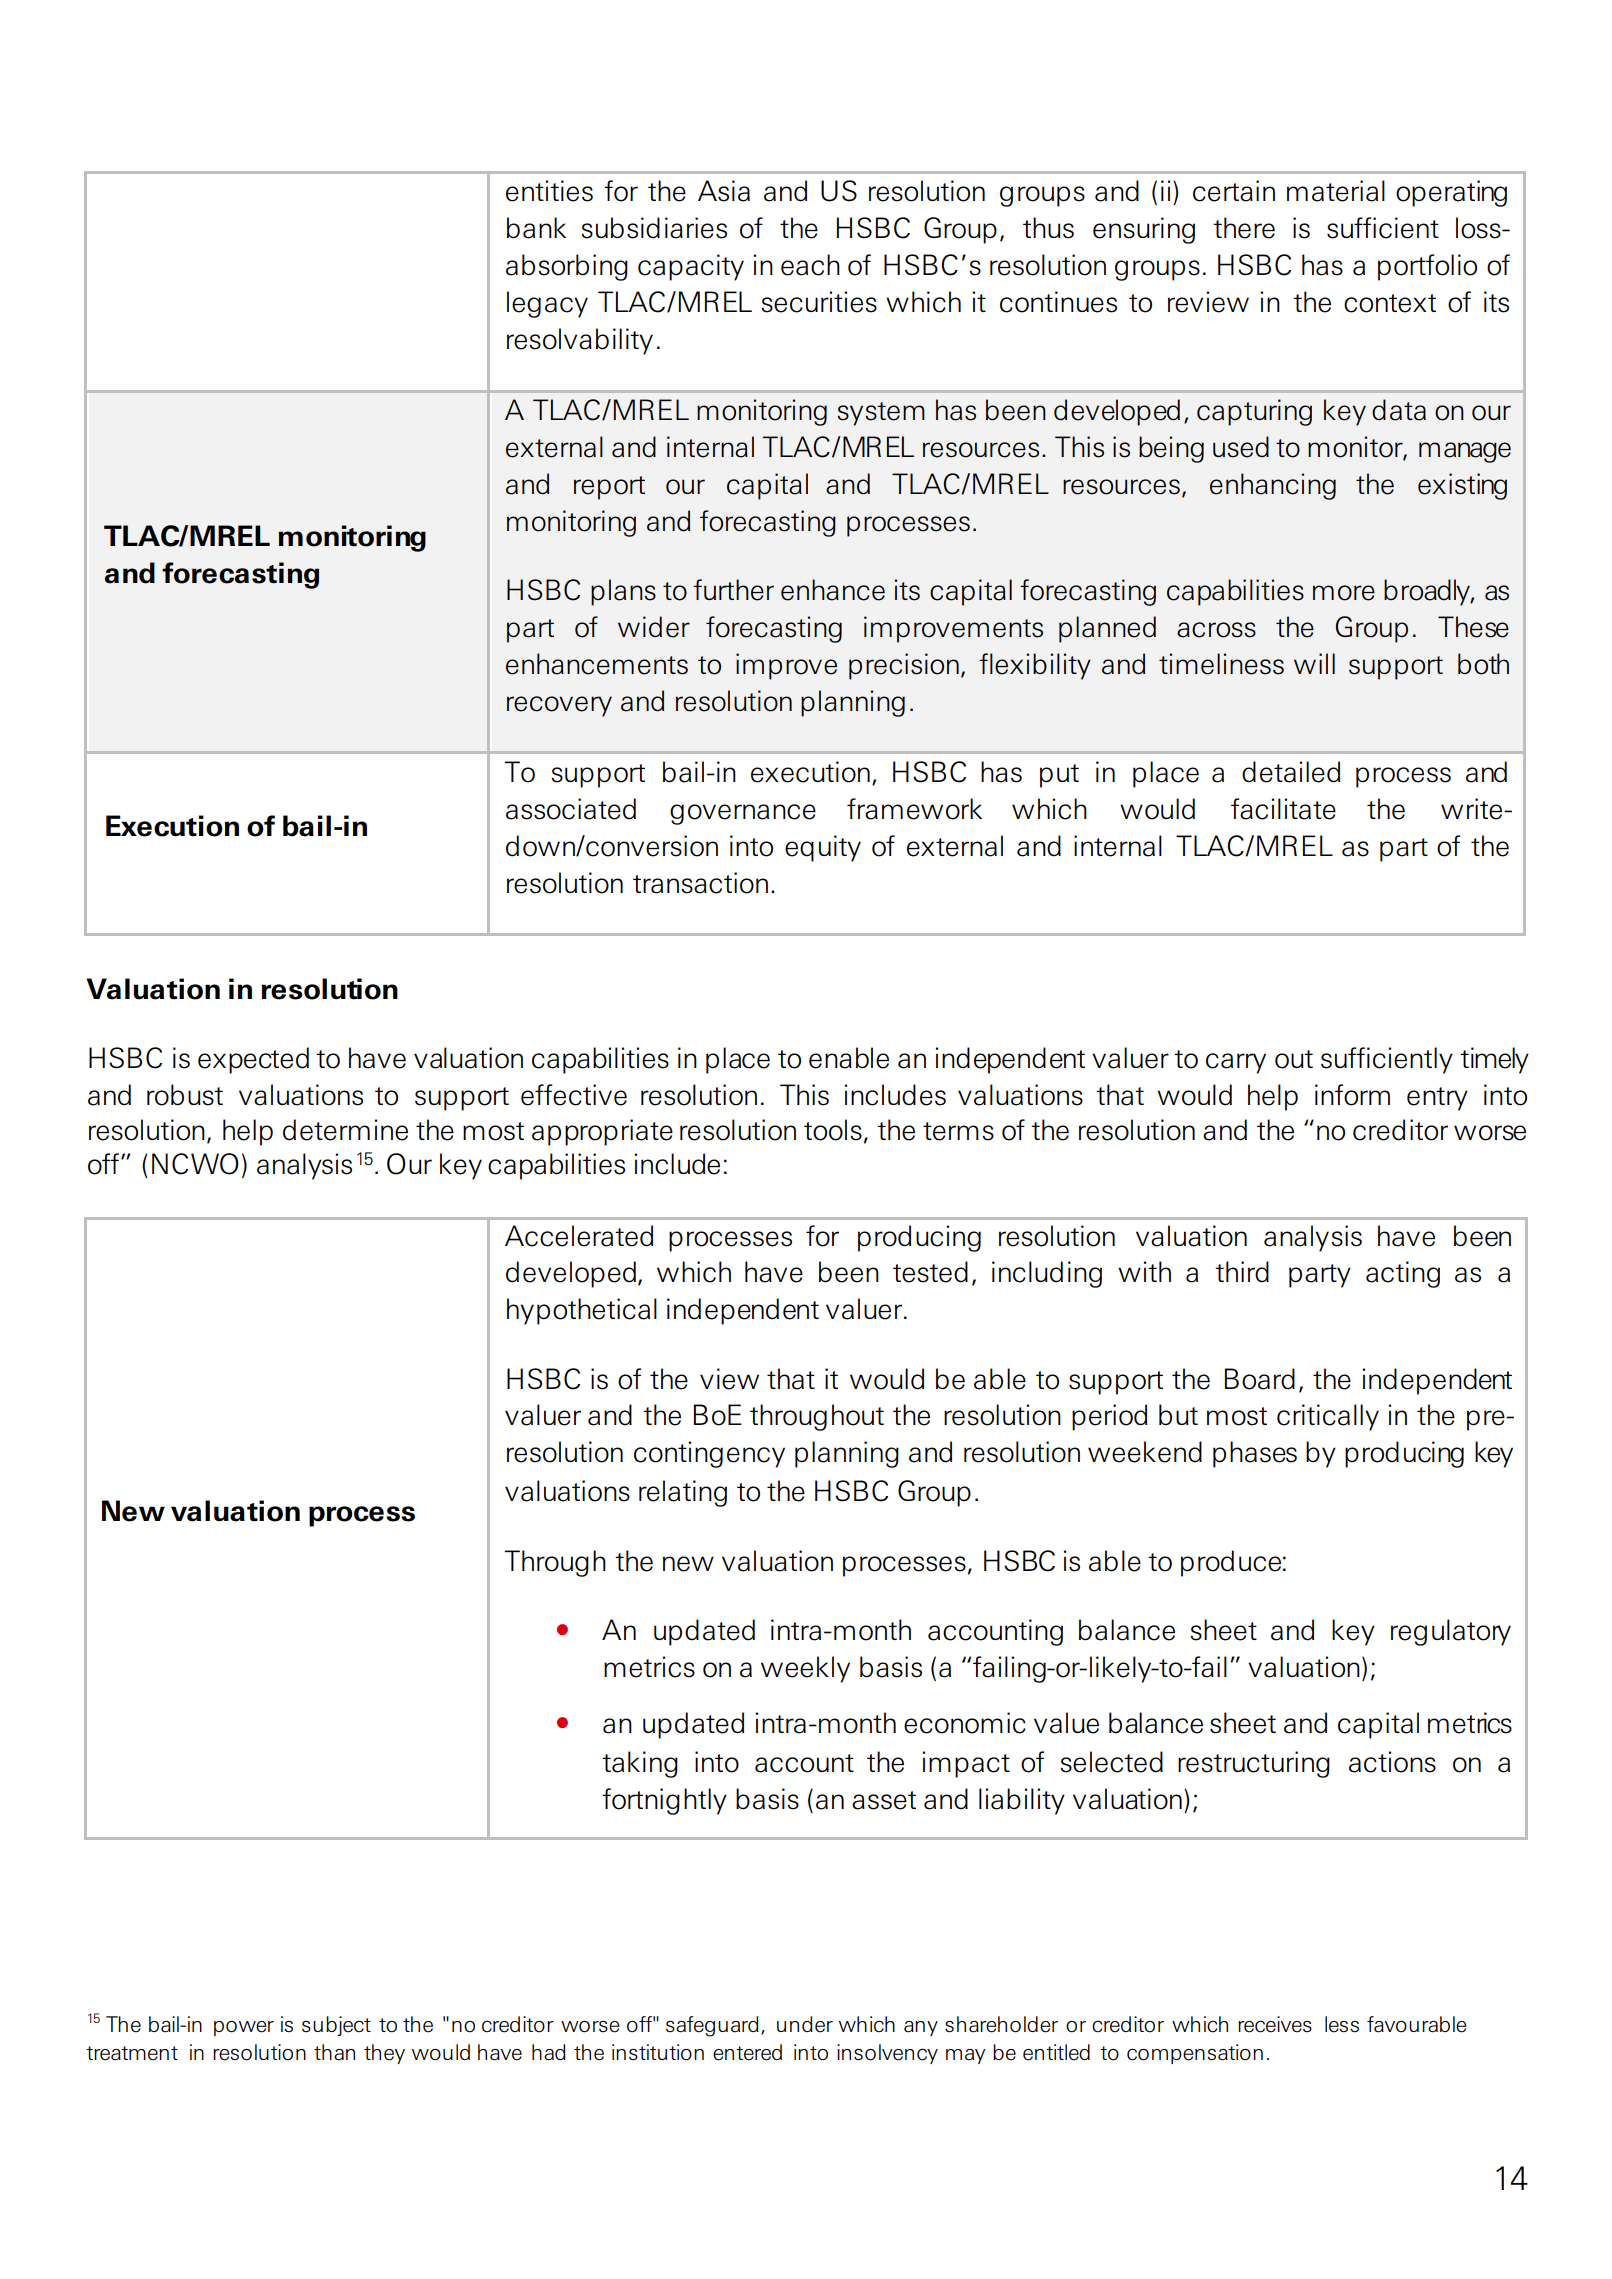 Image resolution: width=1612 pixels, height=2279 pixels. I want to click on tools, so click(833, 1130).
